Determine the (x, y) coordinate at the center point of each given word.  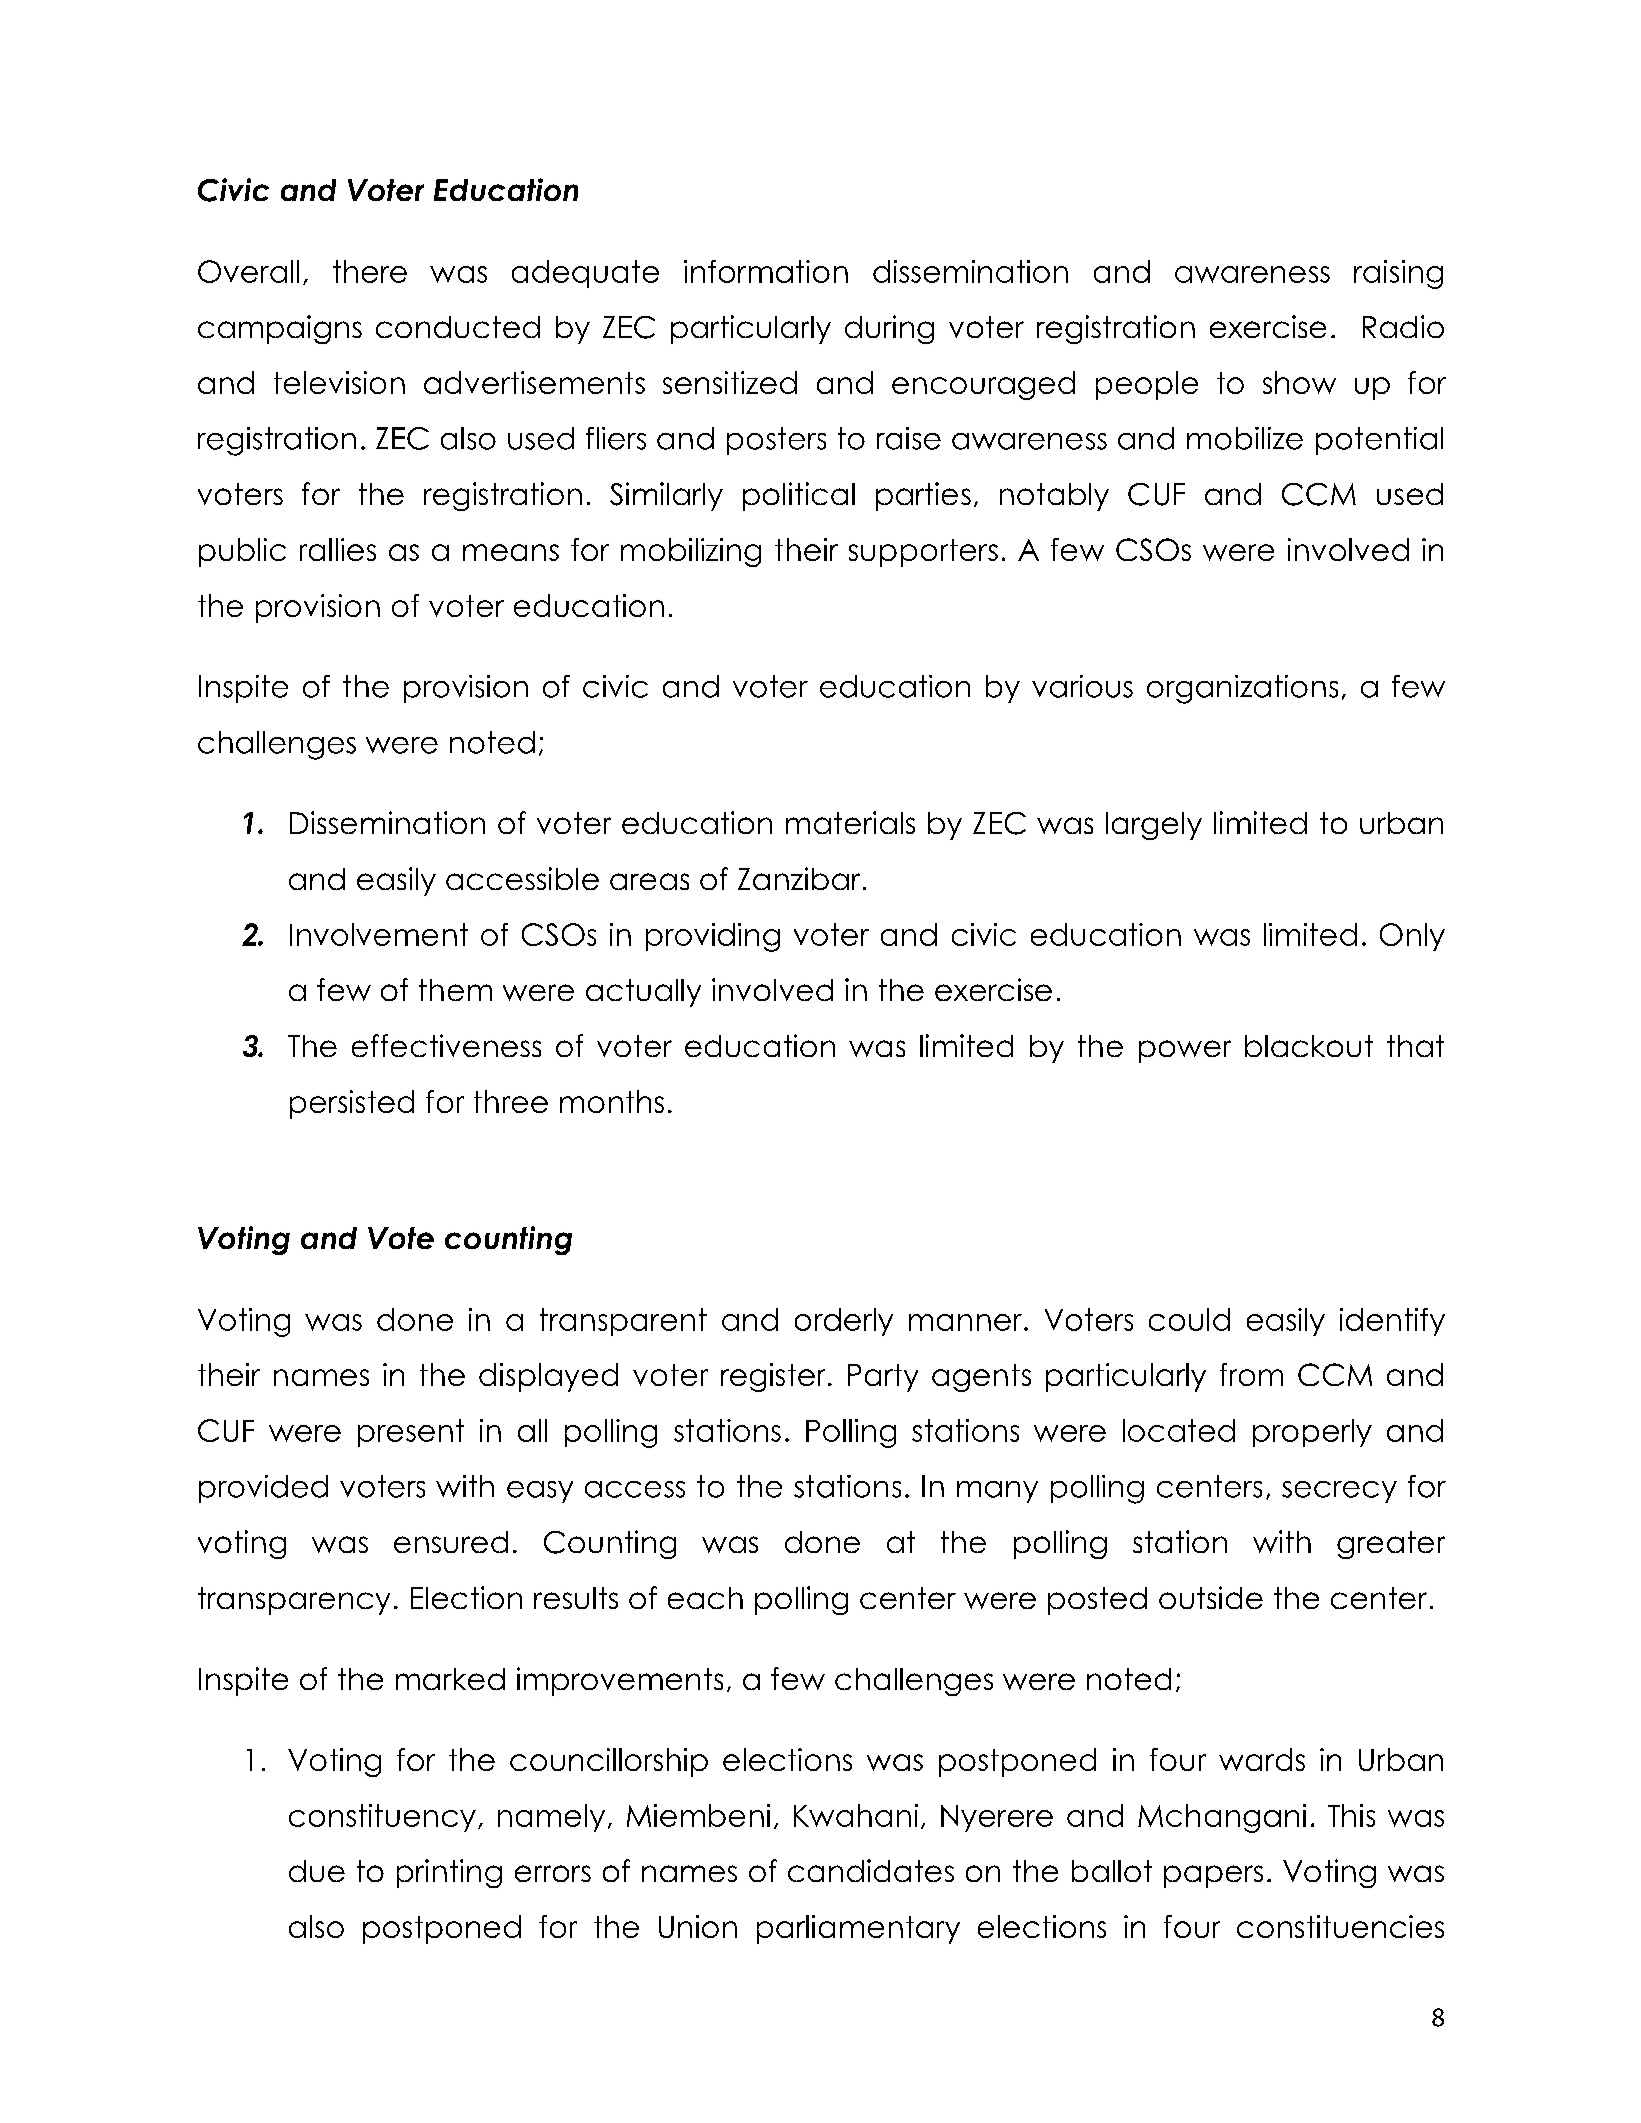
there (370, 271)
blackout (1309, 1046)
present (411, 1433)
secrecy (1339, 1492)
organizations (1242, 689)
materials (850, 822)
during (889, 329)
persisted (352, 1104)
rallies (338, 549)
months (612, 1101)
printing (449, 1873)
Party (883, 1378)
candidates (871, 1870)
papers (1213, 1876)
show (1299, 382)
